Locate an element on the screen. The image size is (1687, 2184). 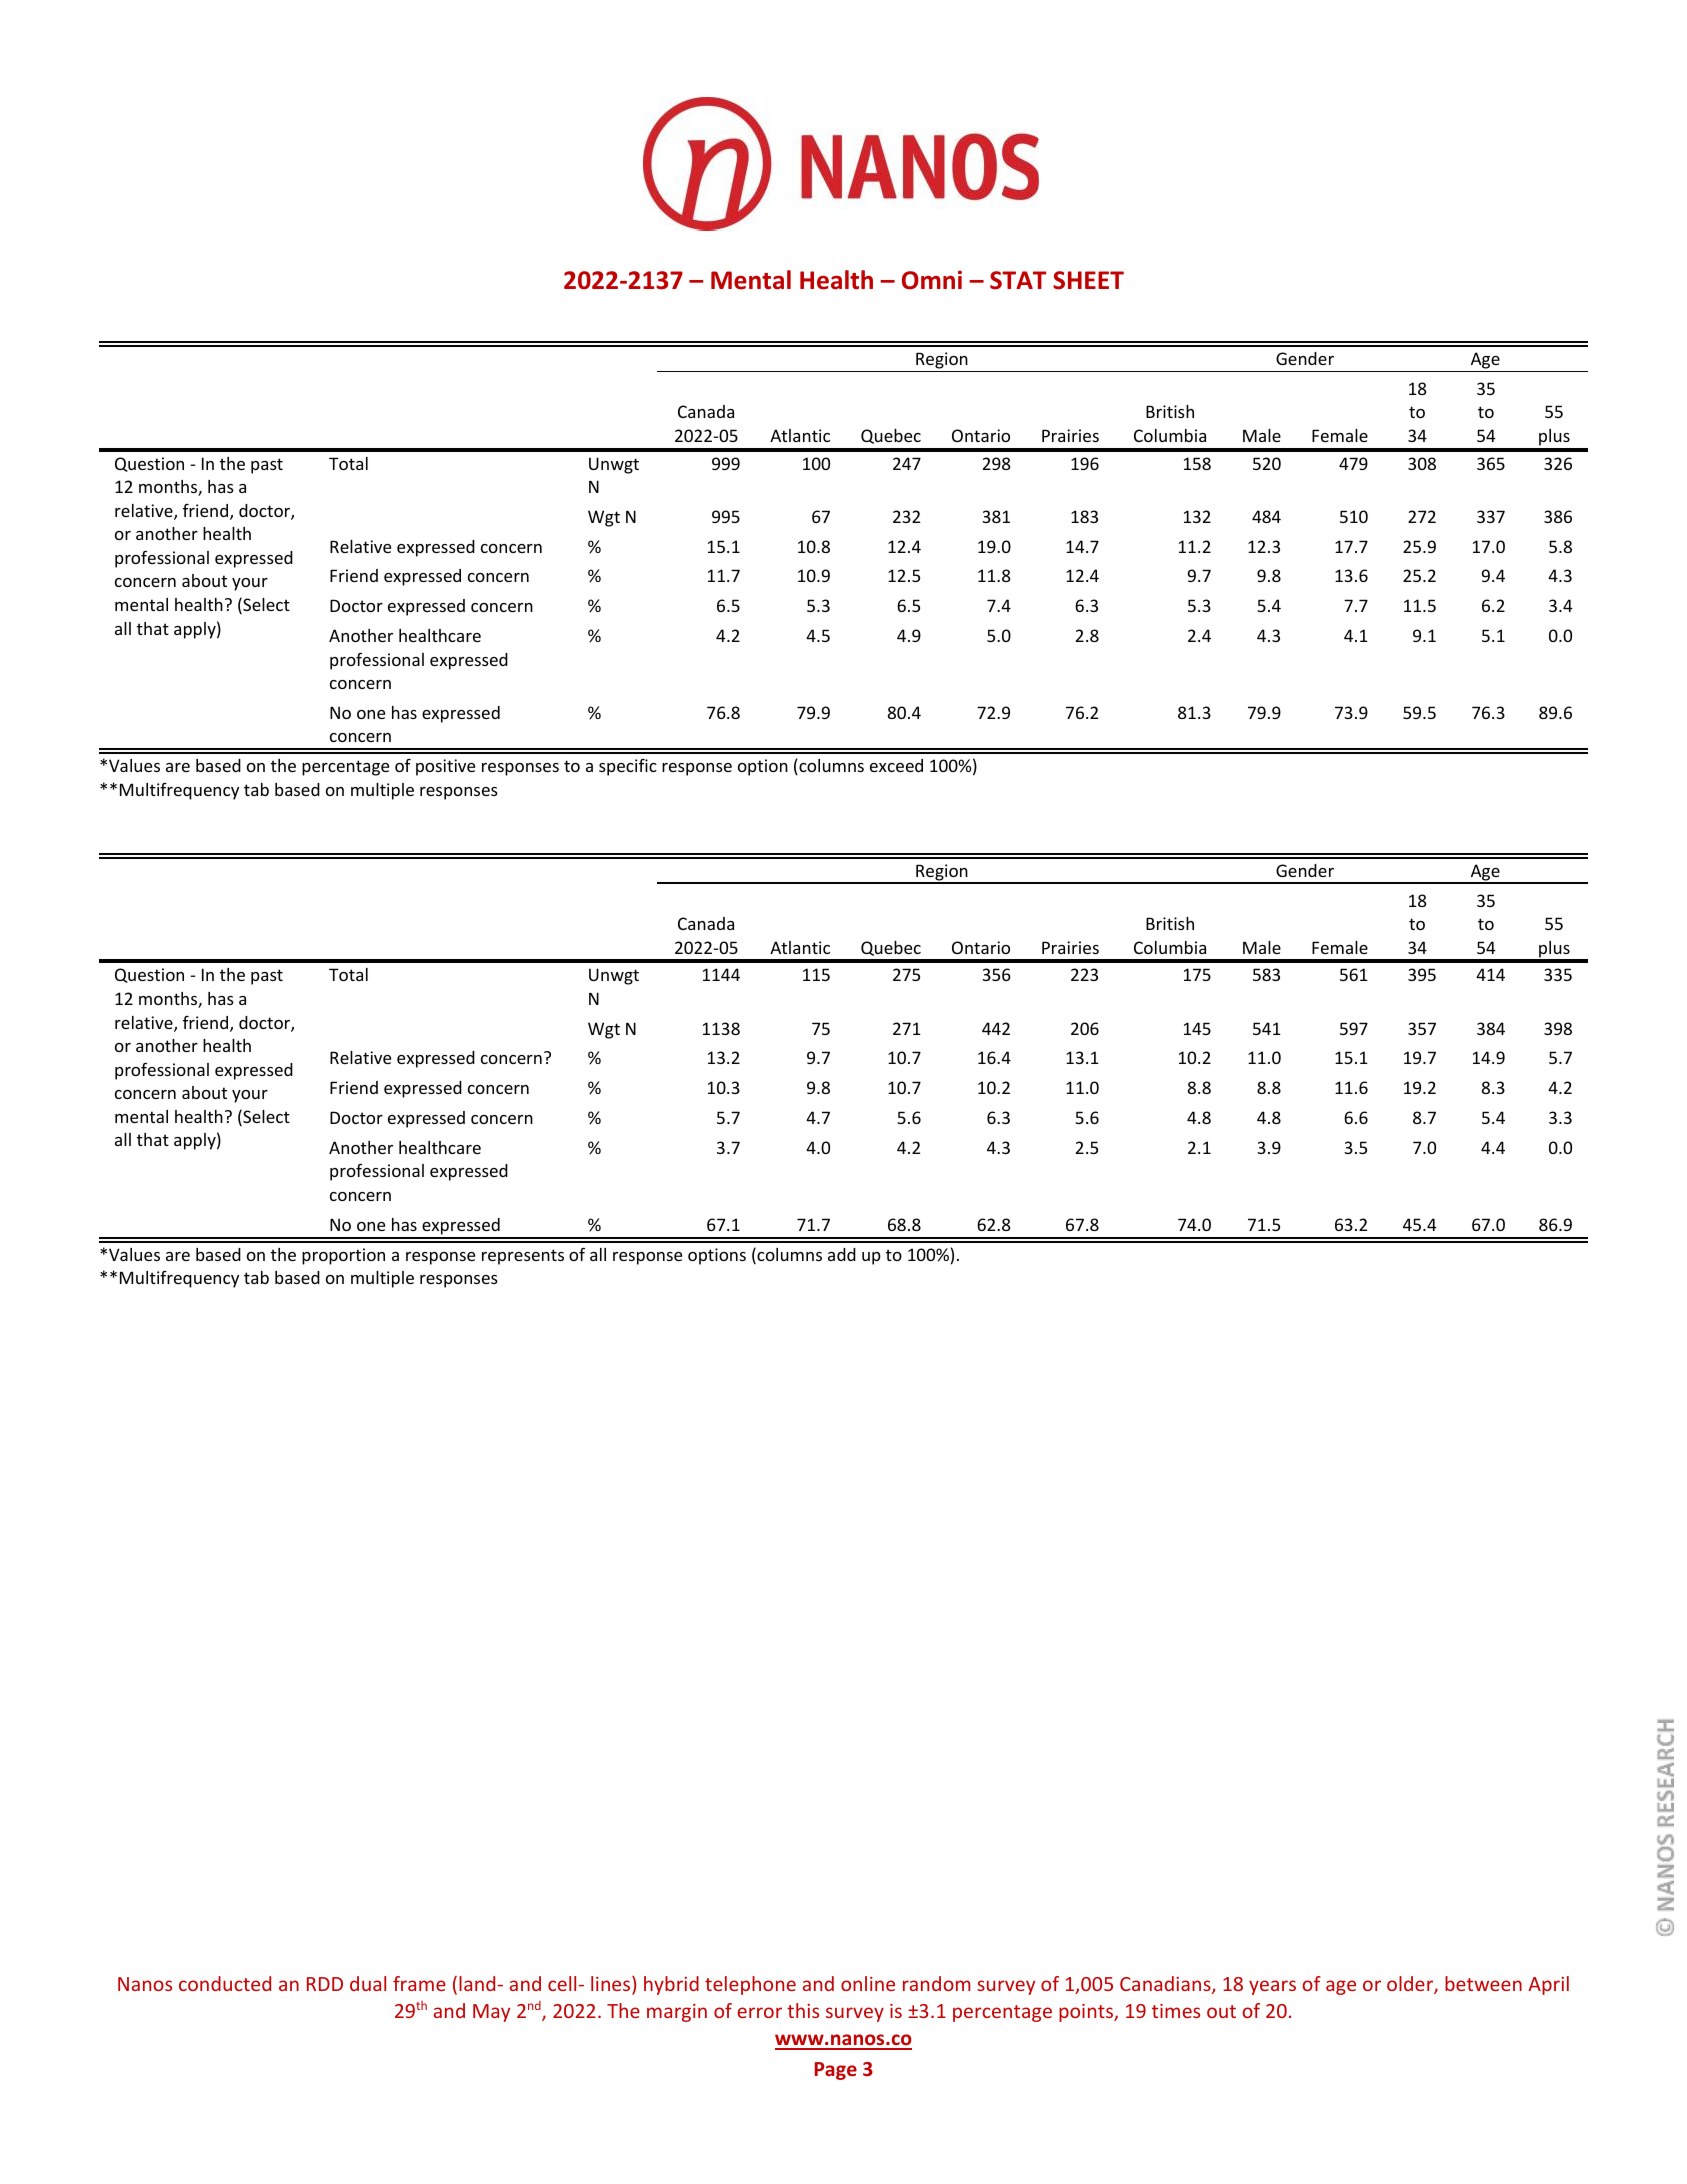
add is located at coordinates (842, 1254).
